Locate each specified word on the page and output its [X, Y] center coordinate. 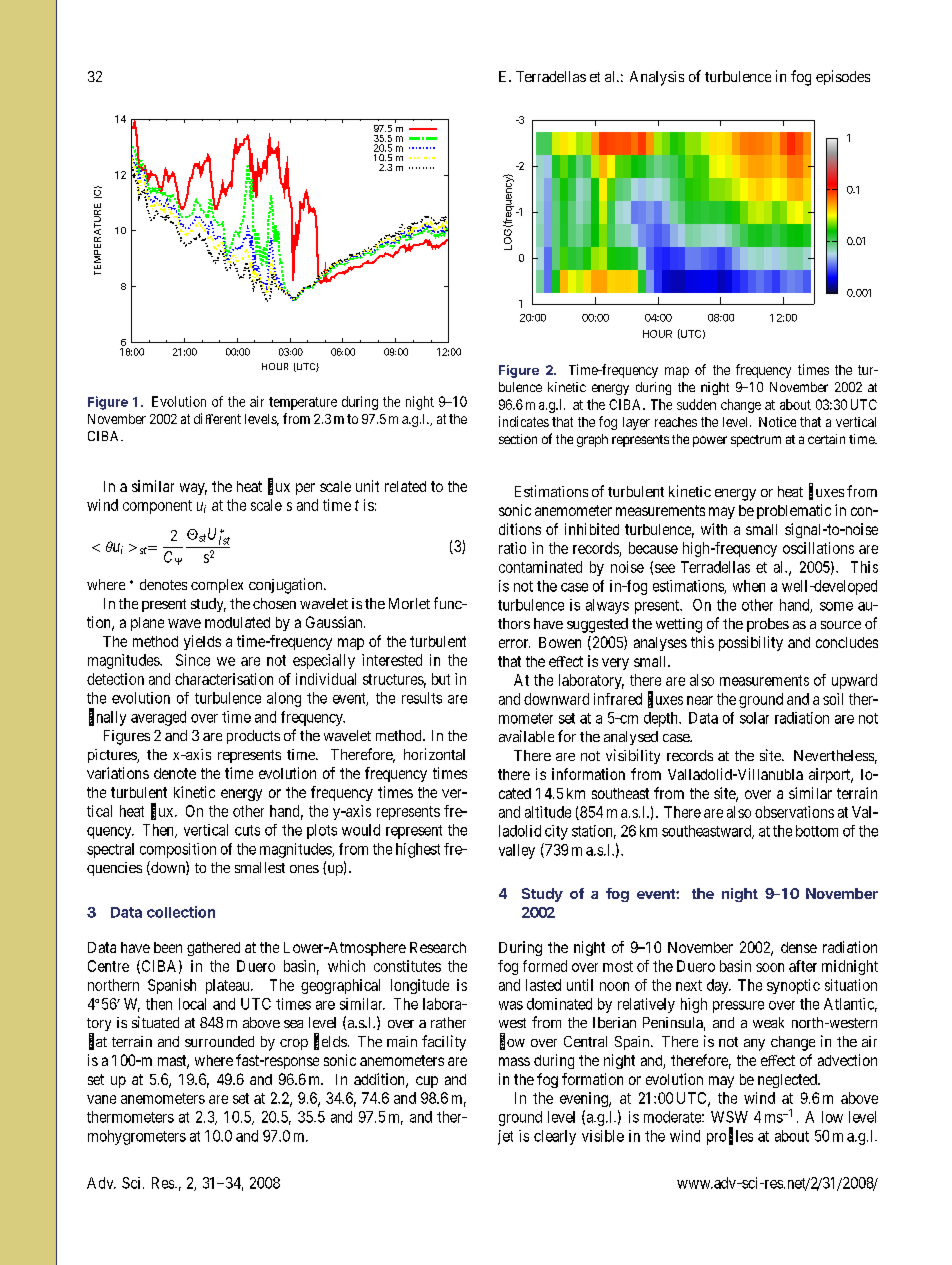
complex [217, 586]
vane [101, 1099]
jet [505, 1137]
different [217, 418]
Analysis [657, 78]
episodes [843, 77]
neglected [789, 1081]
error [514, 643]
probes [768, 625]
